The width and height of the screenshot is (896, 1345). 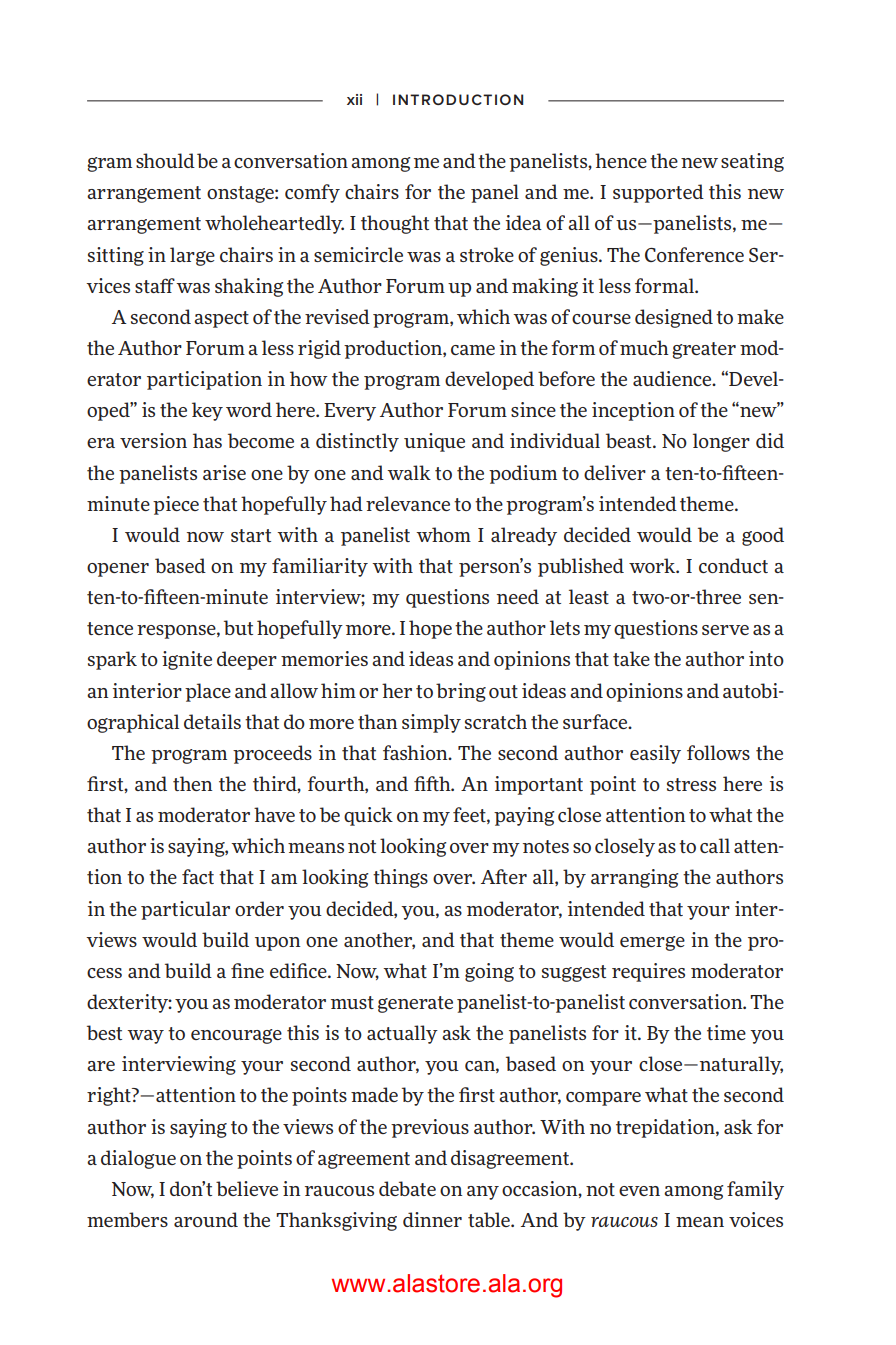 What do you see at coordinates (247, 970) in the screenshot?
I see `fine` at bounding box center [247, 970].
